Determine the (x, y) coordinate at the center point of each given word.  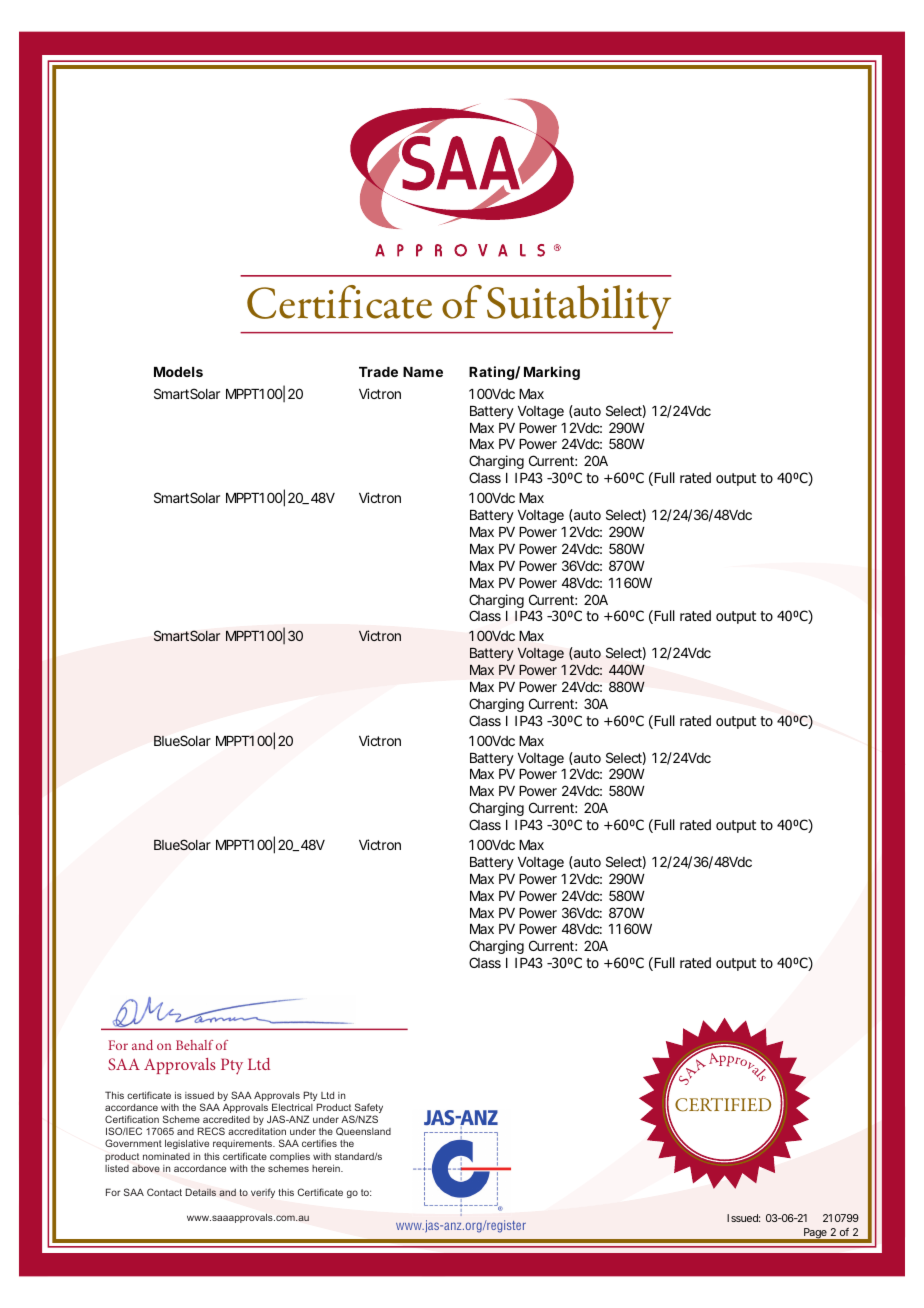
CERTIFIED (723, 1105)
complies (290, 1157)
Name (423, 372)
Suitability (579, 309)
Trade (378, 372)
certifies (319, 1143)
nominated (166, 1156)
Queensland (363, 1131)
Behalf (194, 1045)
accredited (226, 1119)
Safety (369, 1109)
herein (327, 1168)
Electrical (292, 1107)
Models (178, 372)
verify (263, 1193)
